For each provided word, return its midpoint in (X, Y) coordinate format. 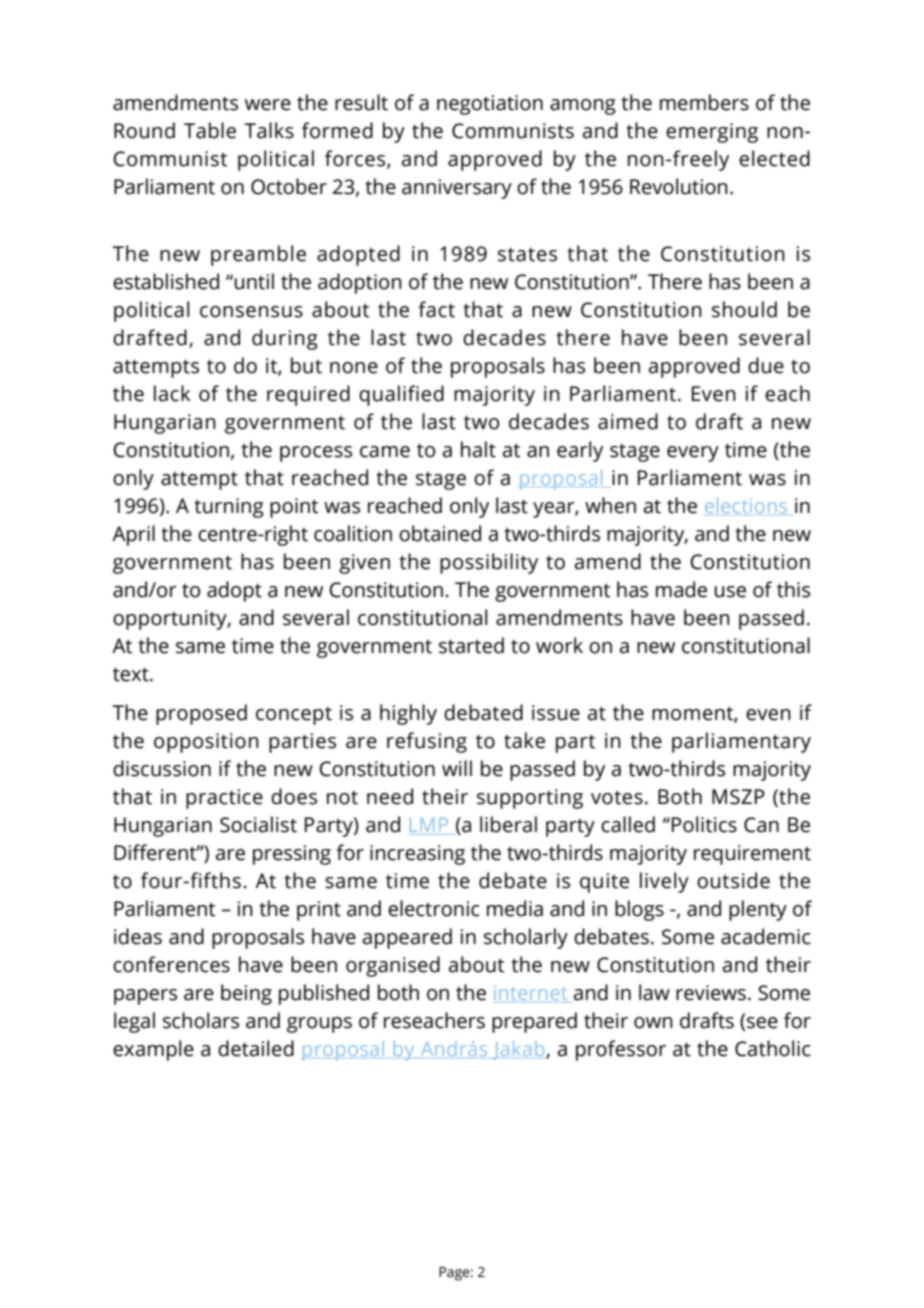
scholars (201, 1020)
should (744, 309)
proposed (201, 714)
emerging (712, 133)
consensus (251, 312)
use (730, 592)
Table (210, 130)
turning (229, 508)
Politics (704, 824)
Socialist (258, 824)
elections (746, 505)
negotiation (490, 105)
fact (436, 309)
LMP (429, 826)
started (471, 645)
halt (478, 449)
